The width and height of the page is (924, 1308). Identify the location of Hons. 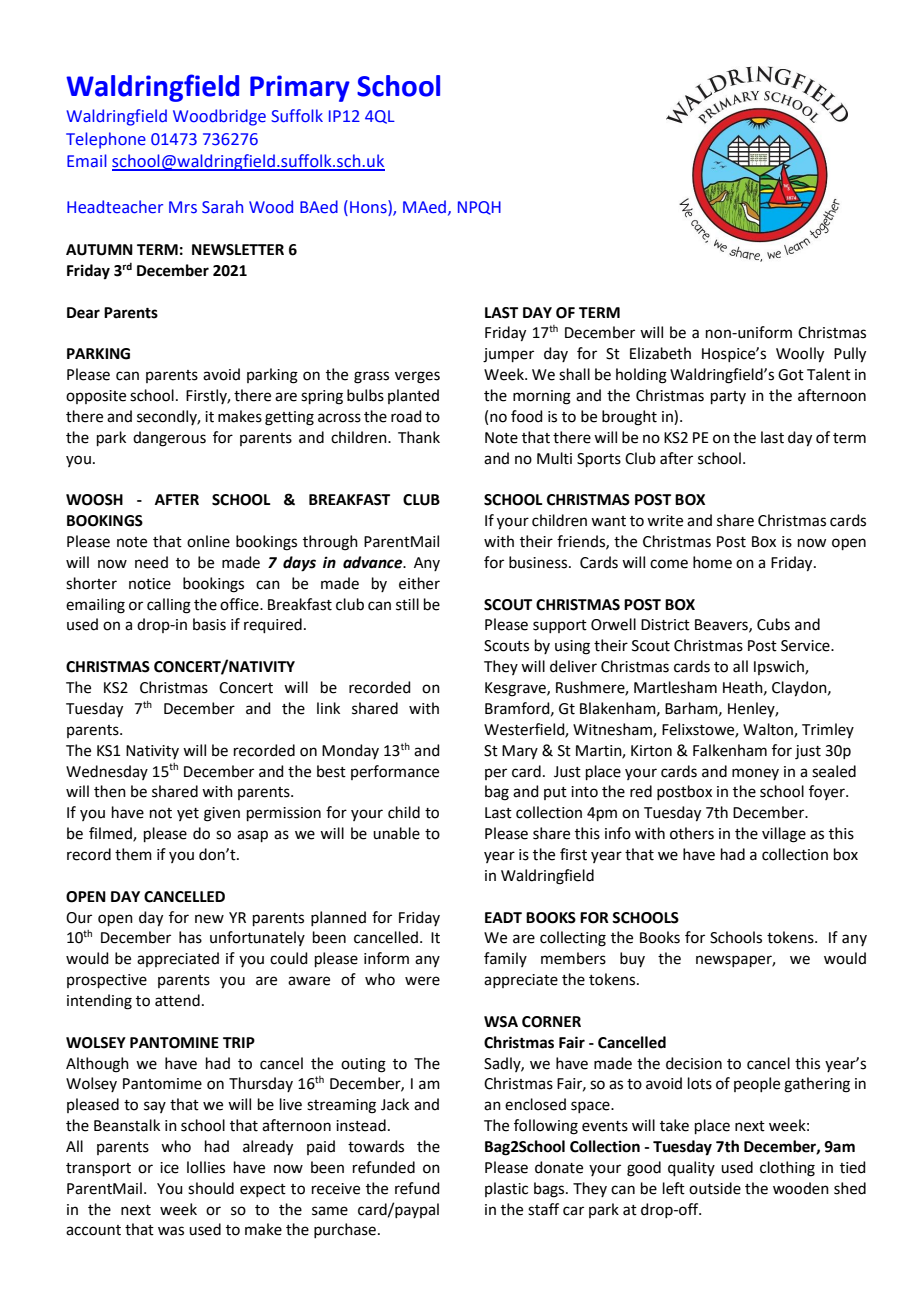
(369, 207).
